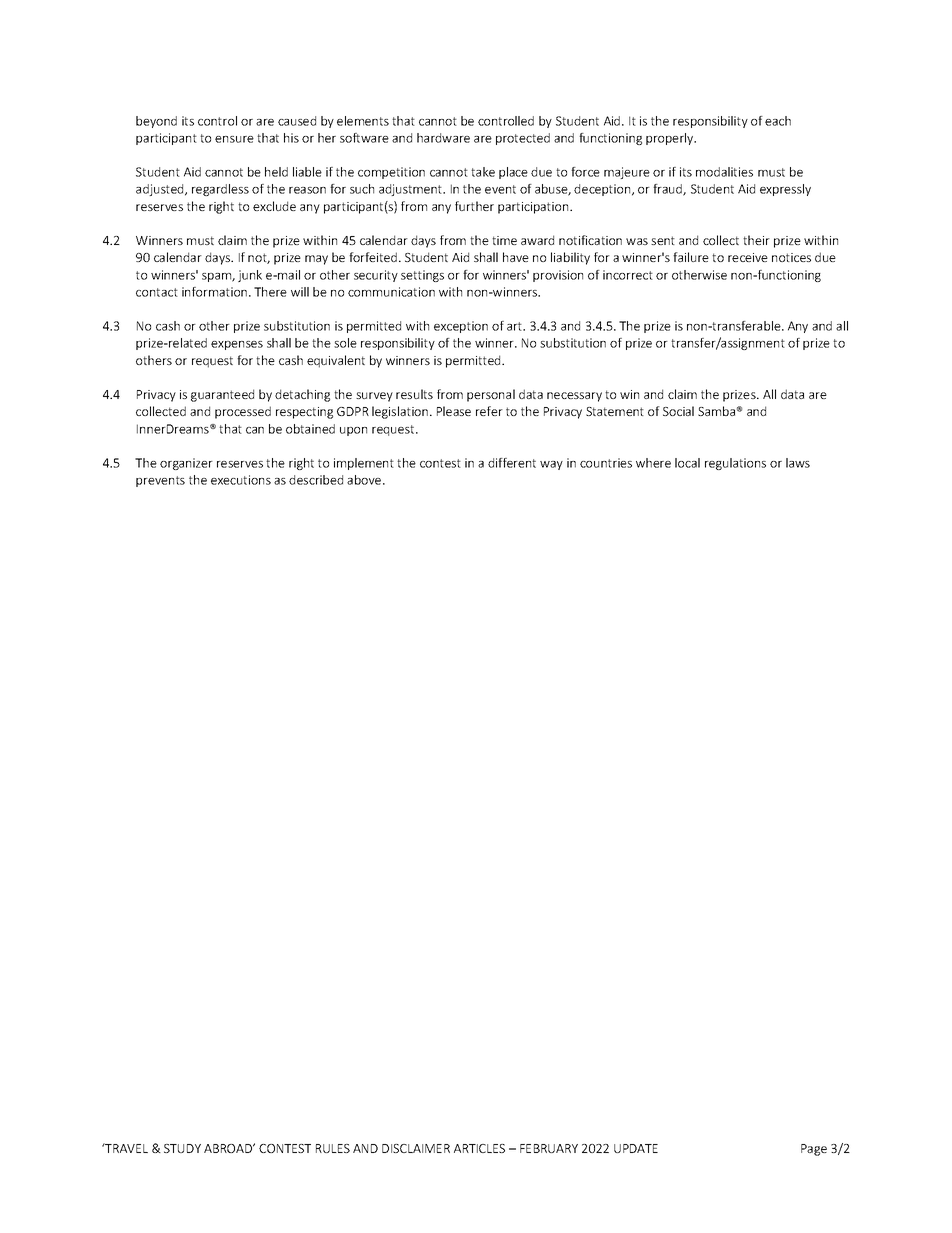 The image size is (952, 1233). What do you see at coordinates (182, 1148) in the image?
I see `STUDY` at bounding box center [182, 1148].
